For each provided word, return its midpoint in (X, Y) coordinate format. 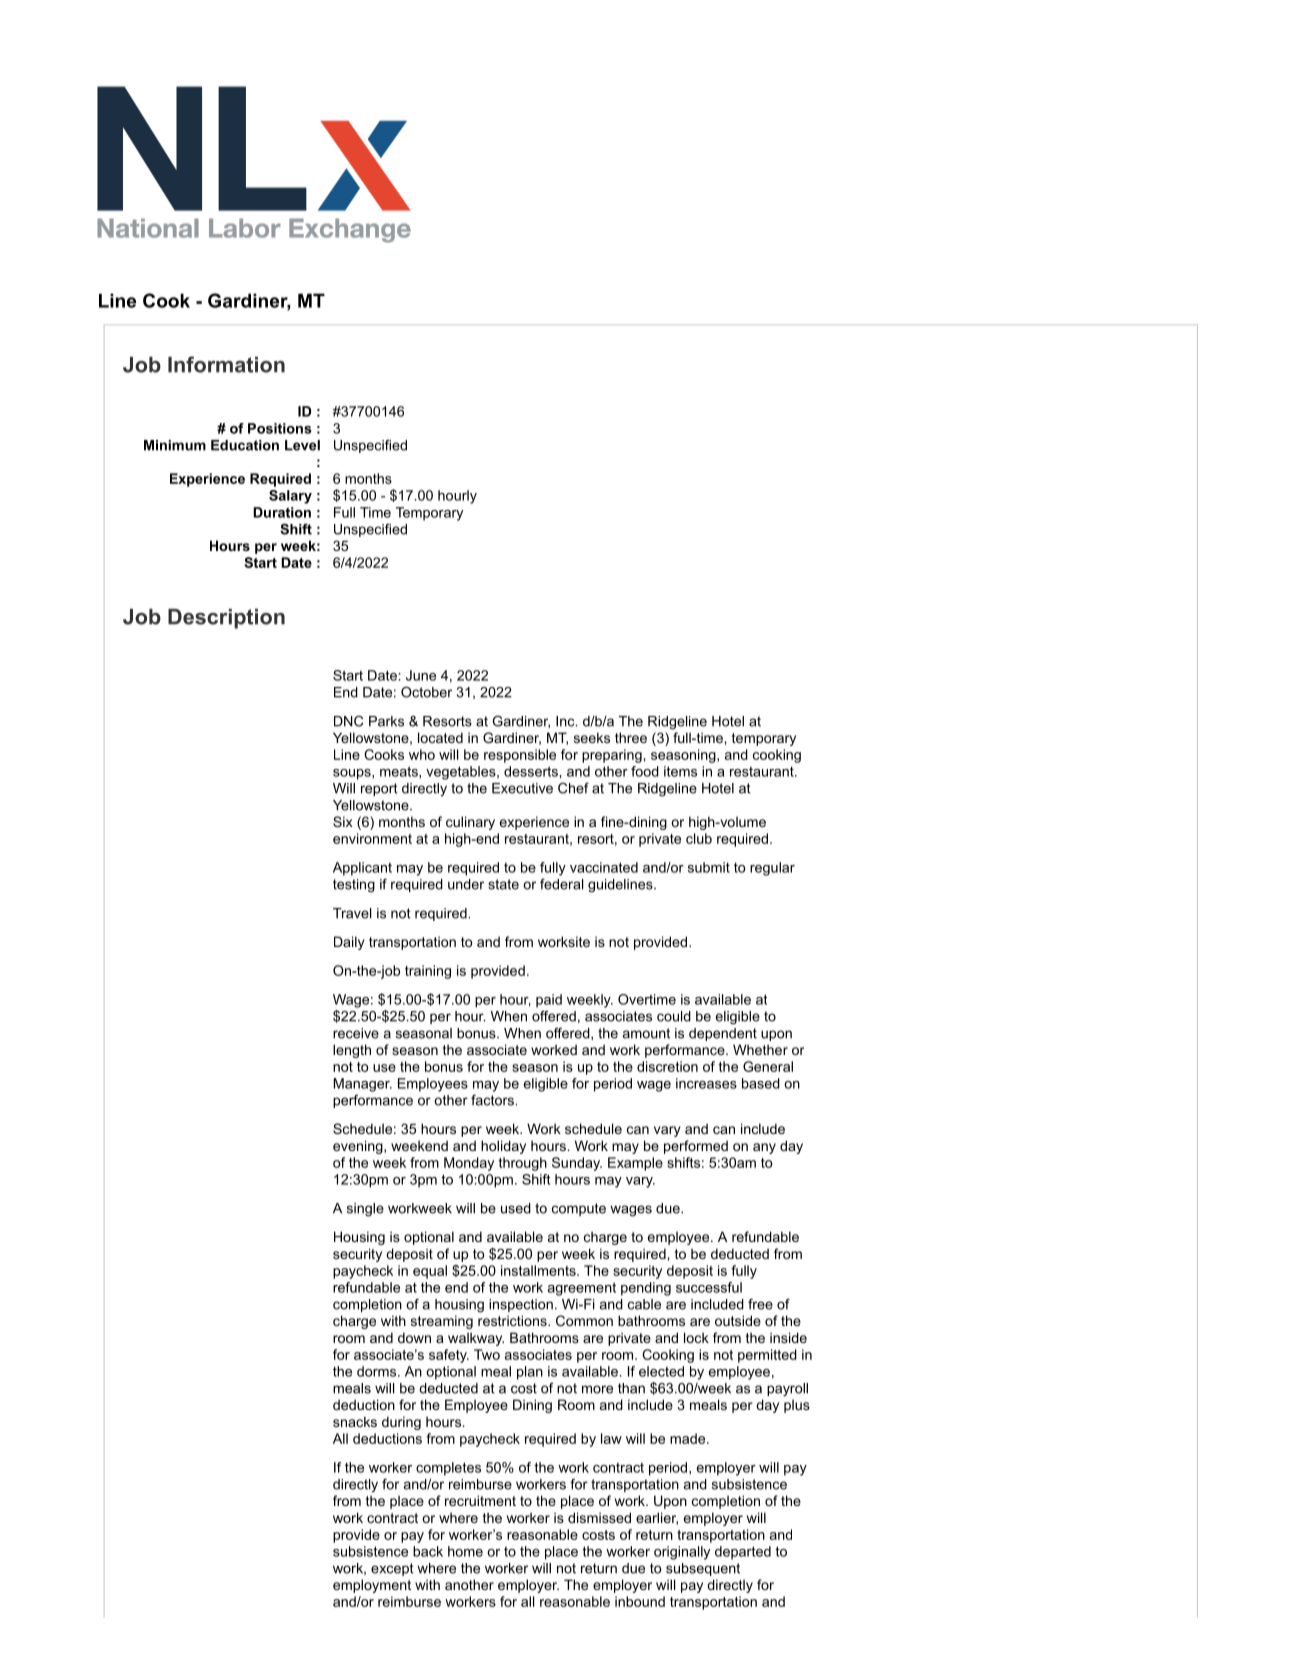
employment (372, 1586)
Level (302, 445)
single (365, 1210)
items (680, 771)
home (465, 1551)
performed (696, 1147)
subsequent (703, 1569)
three (631, 737)
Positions (280, 428)
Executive (522, 788)
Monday (469, 1164)
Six (343, 821)
